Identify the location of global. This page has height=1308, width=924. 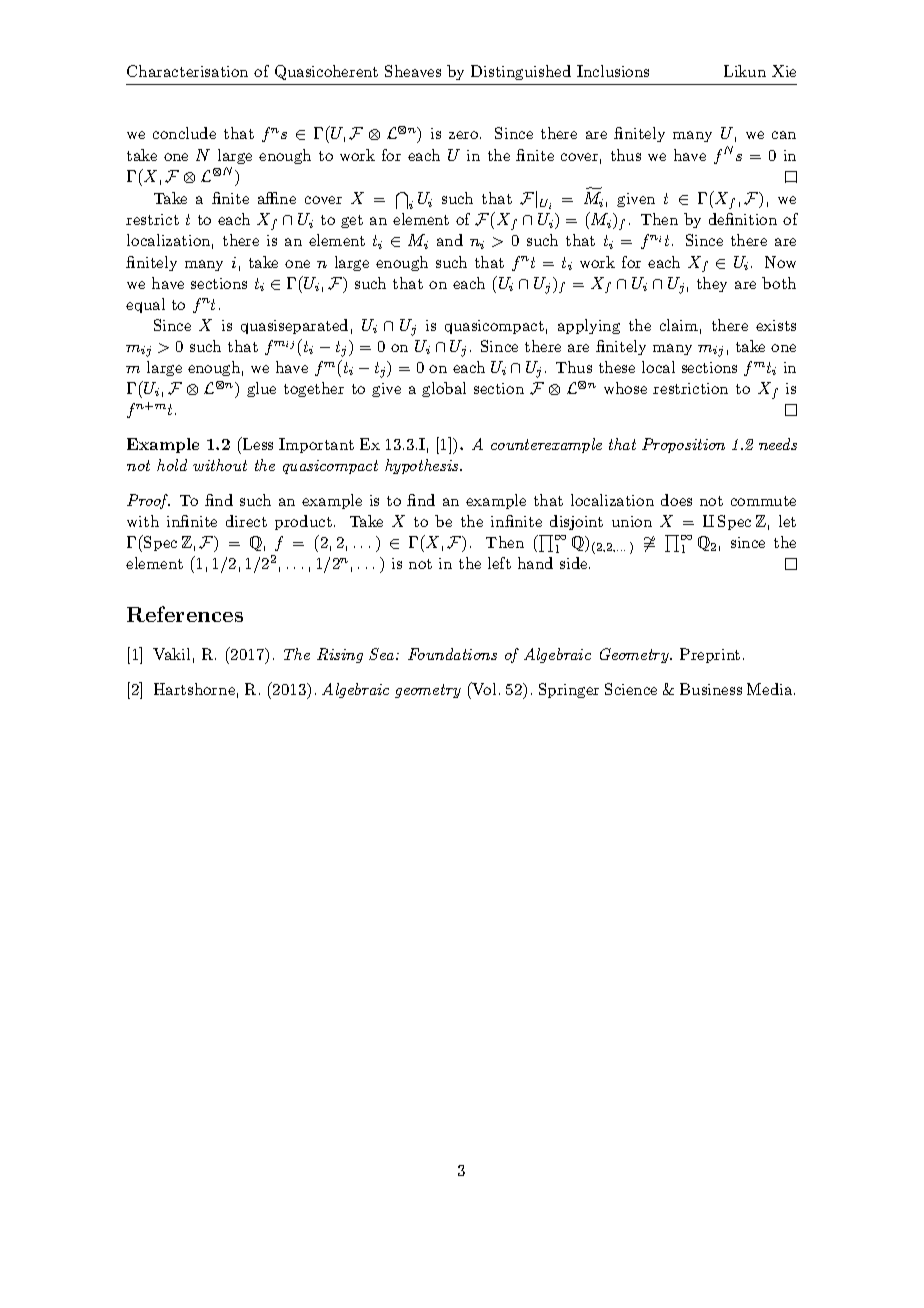
(444, 389).
